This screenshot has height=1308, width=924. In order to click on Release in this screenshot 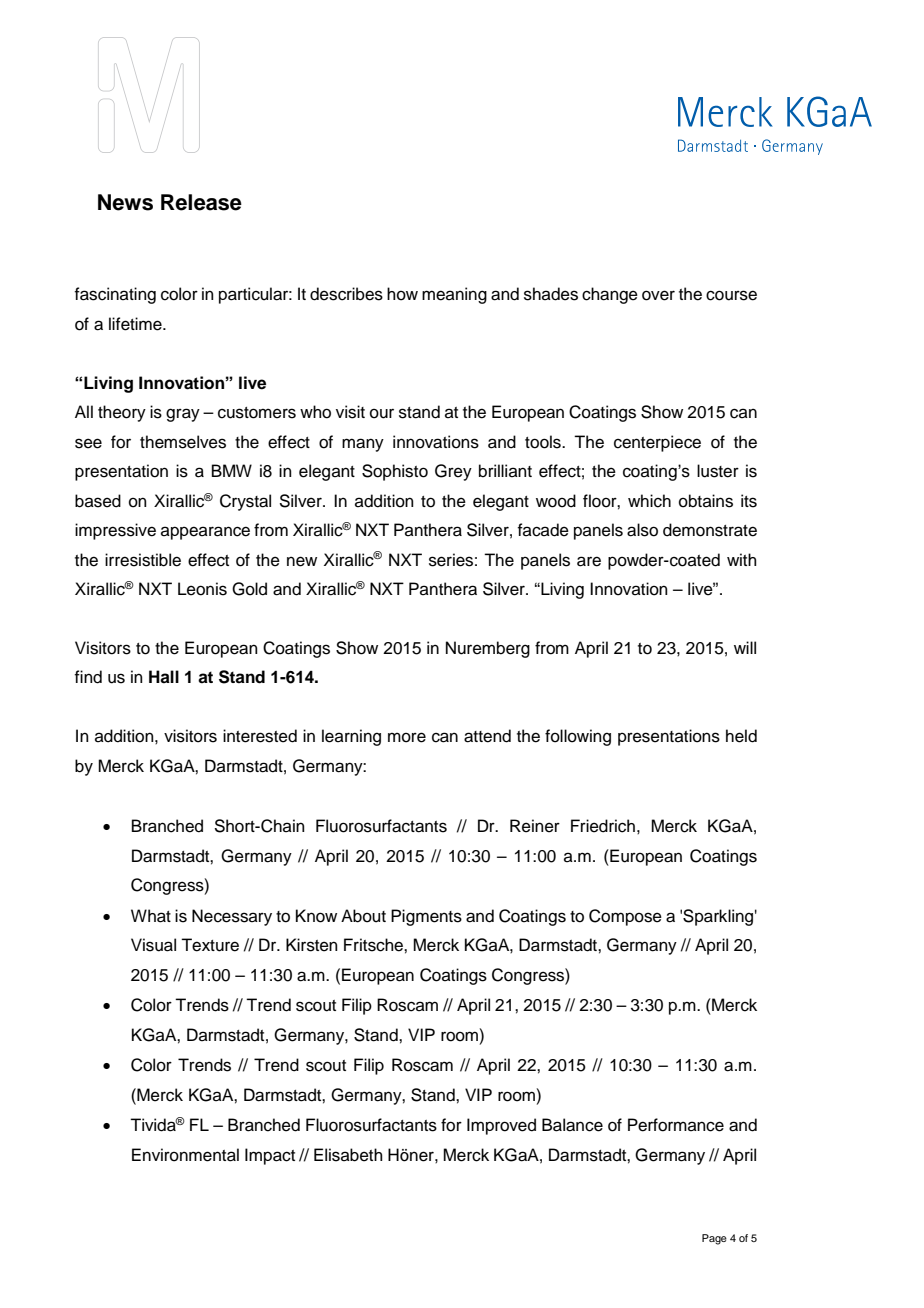, I will do `click(201, 202)`.
